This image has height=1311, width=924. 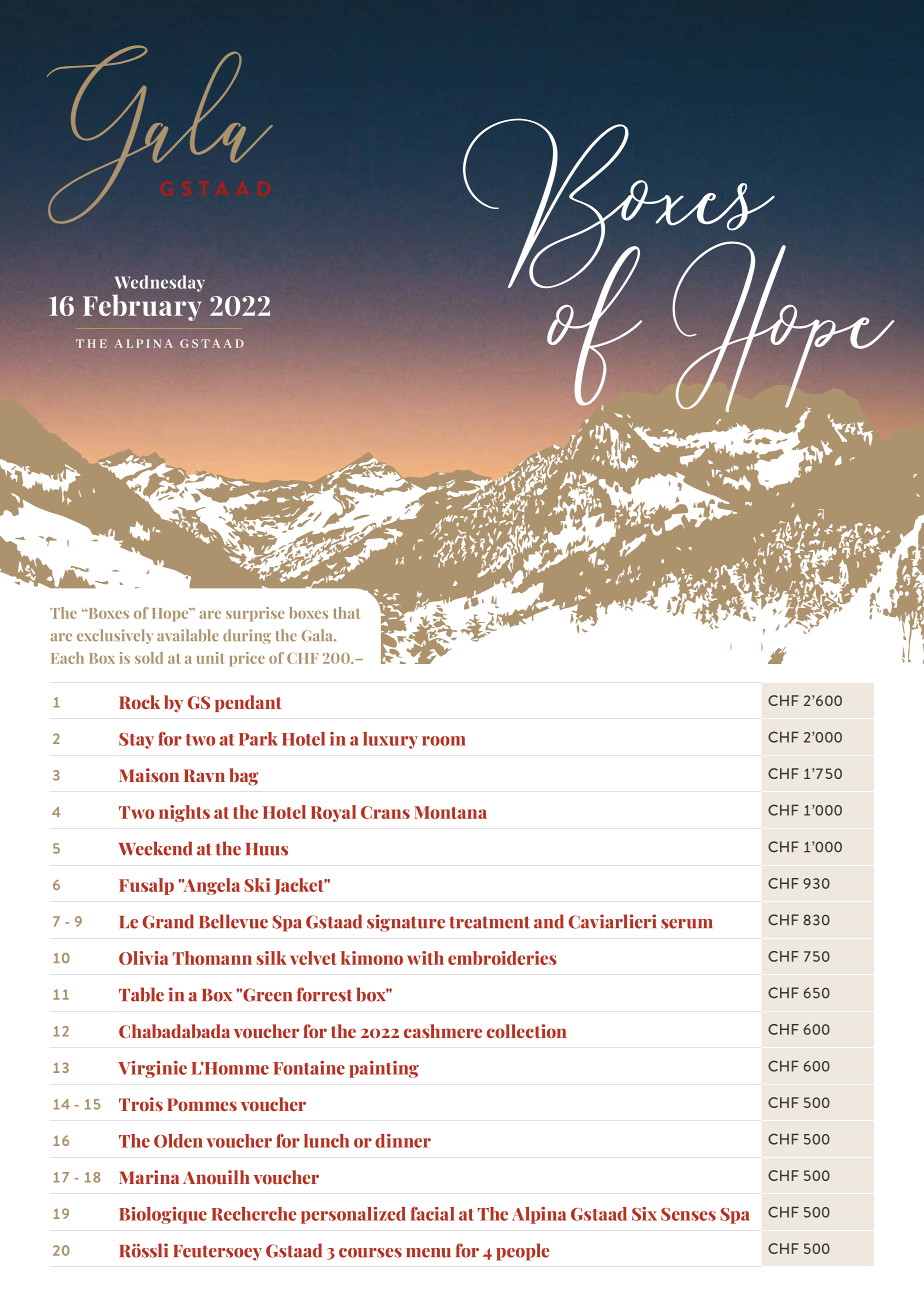 I want to click on collection, so click(x=527, y=1031).
